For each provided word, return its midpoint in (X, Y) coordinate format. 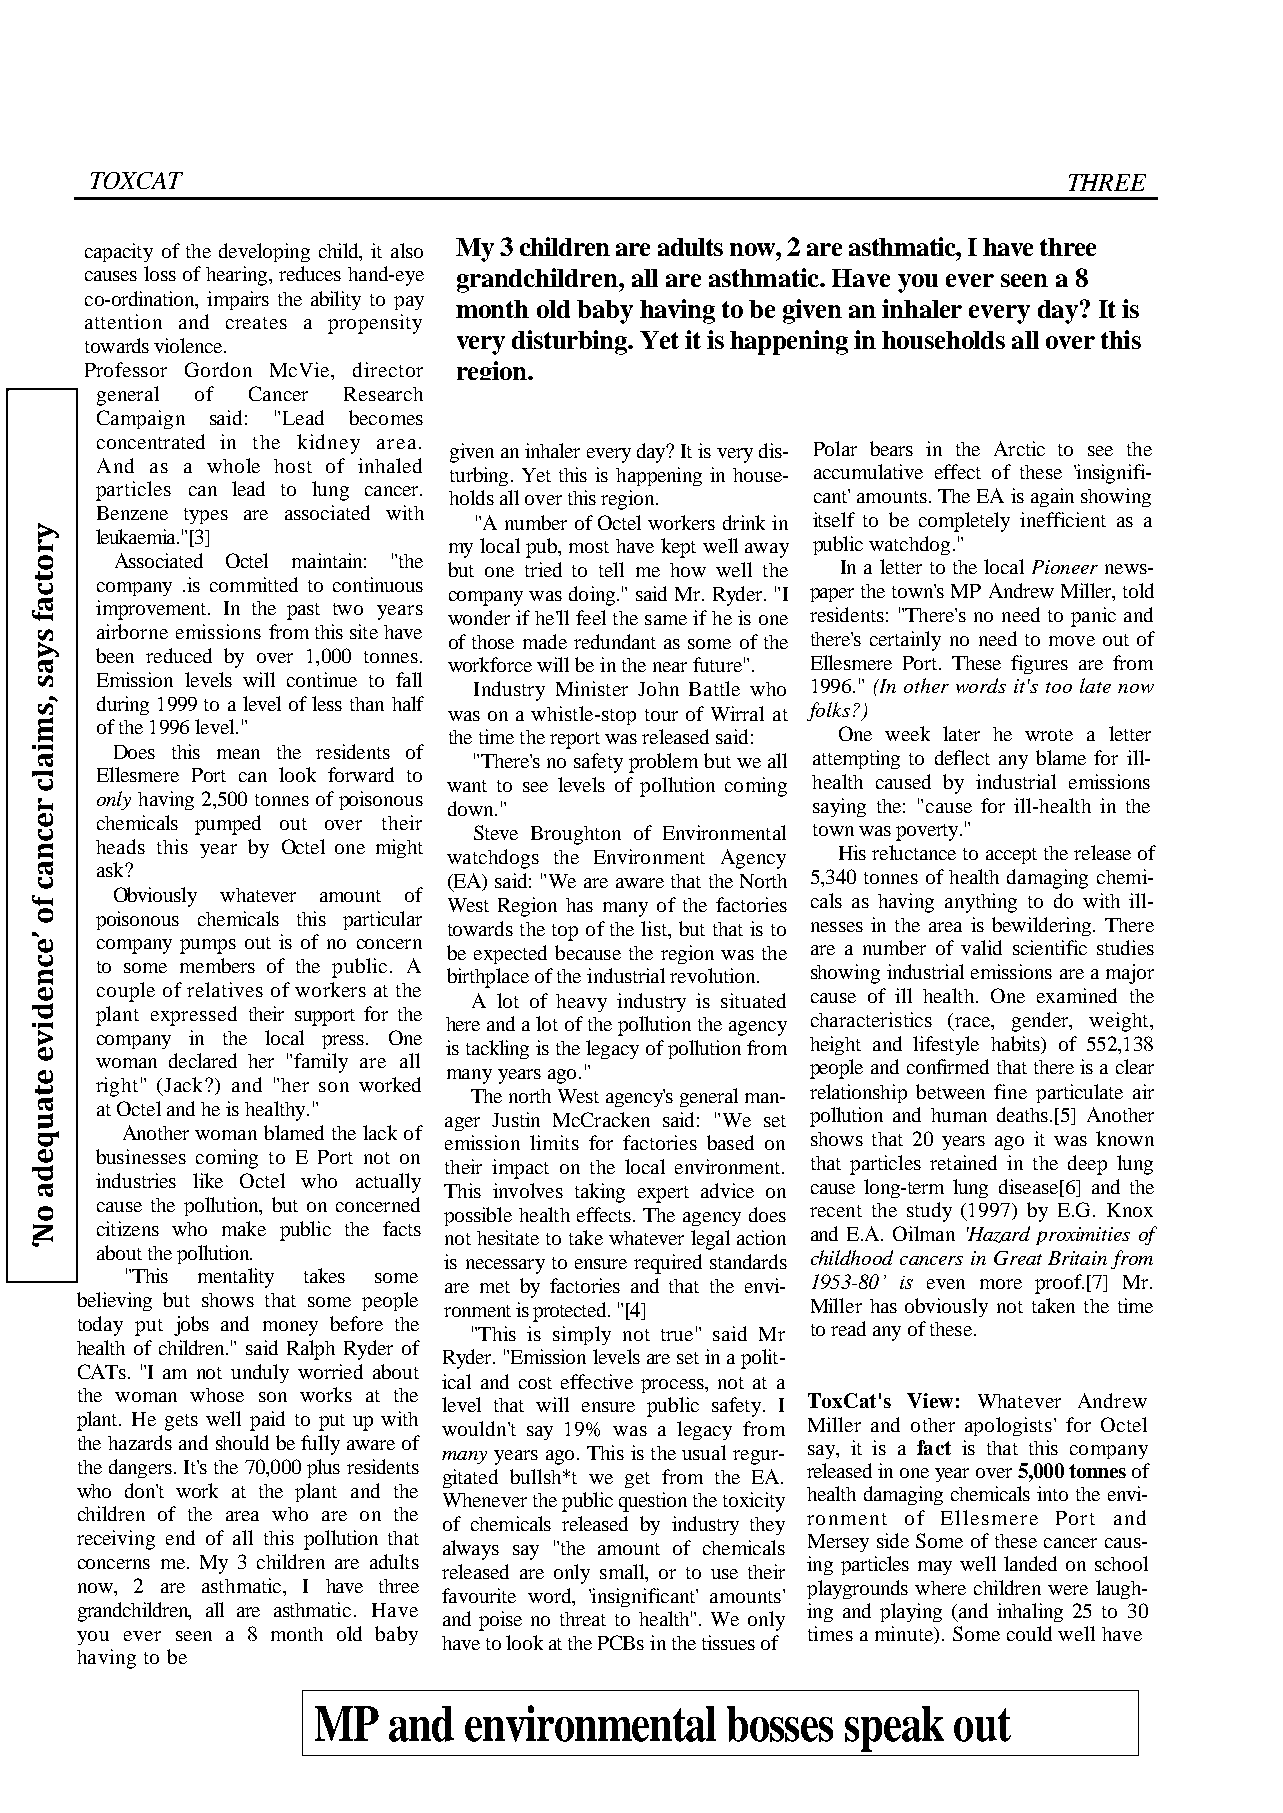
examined (1077, 995)
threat (583, 1619)
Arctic (1019, 448)
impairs (238, 300)
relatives (225, 989)
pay (409, 303)
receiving (116, 1540)
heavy (581, 1003)
